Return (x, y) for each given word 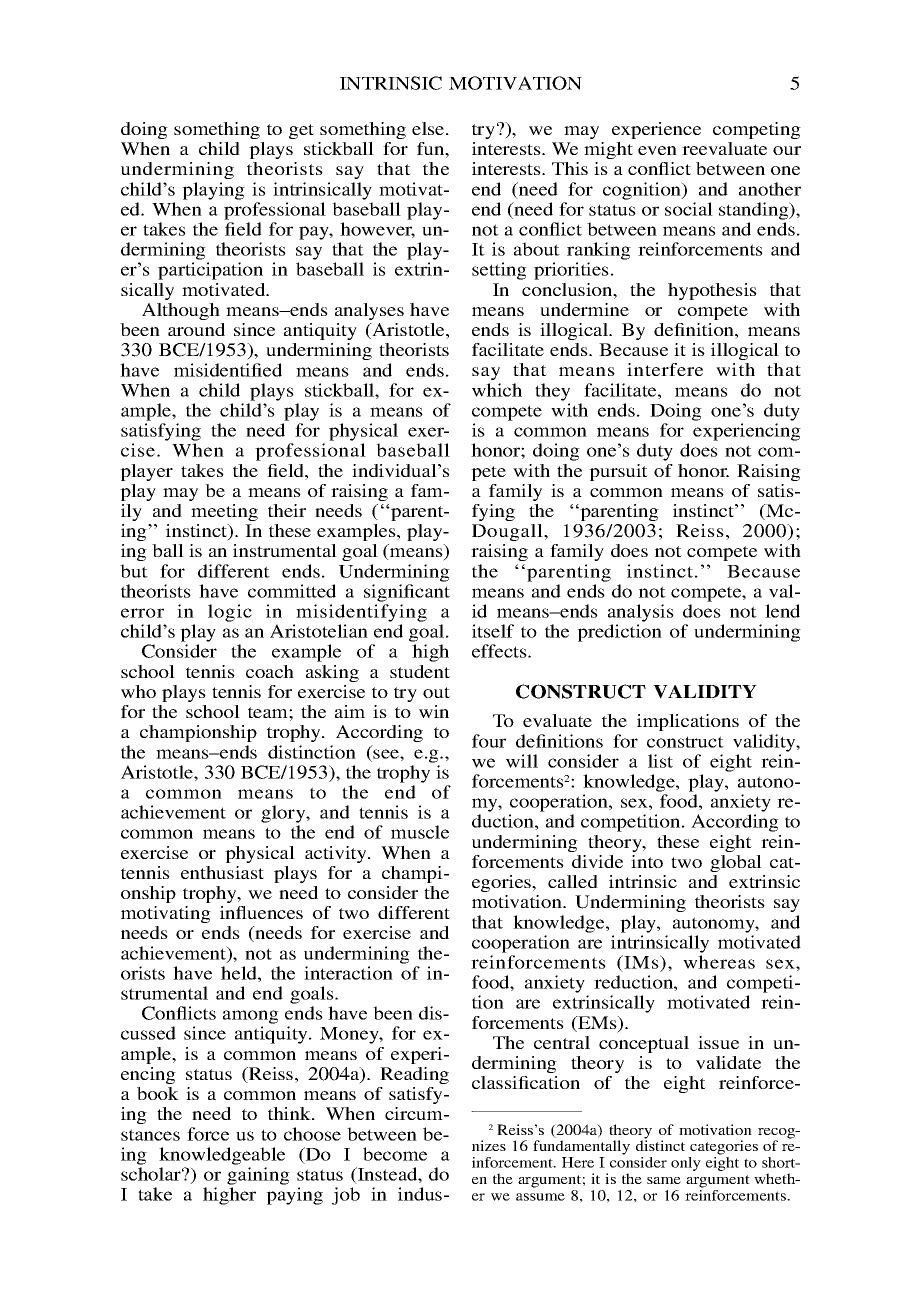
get (301, 131)
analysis (641, 613)
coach (270, 671)
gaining (258, 1176)
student (420, 671)
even (657, 150)
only (686, 1164)
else (429, 128)
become (395, 1154)
